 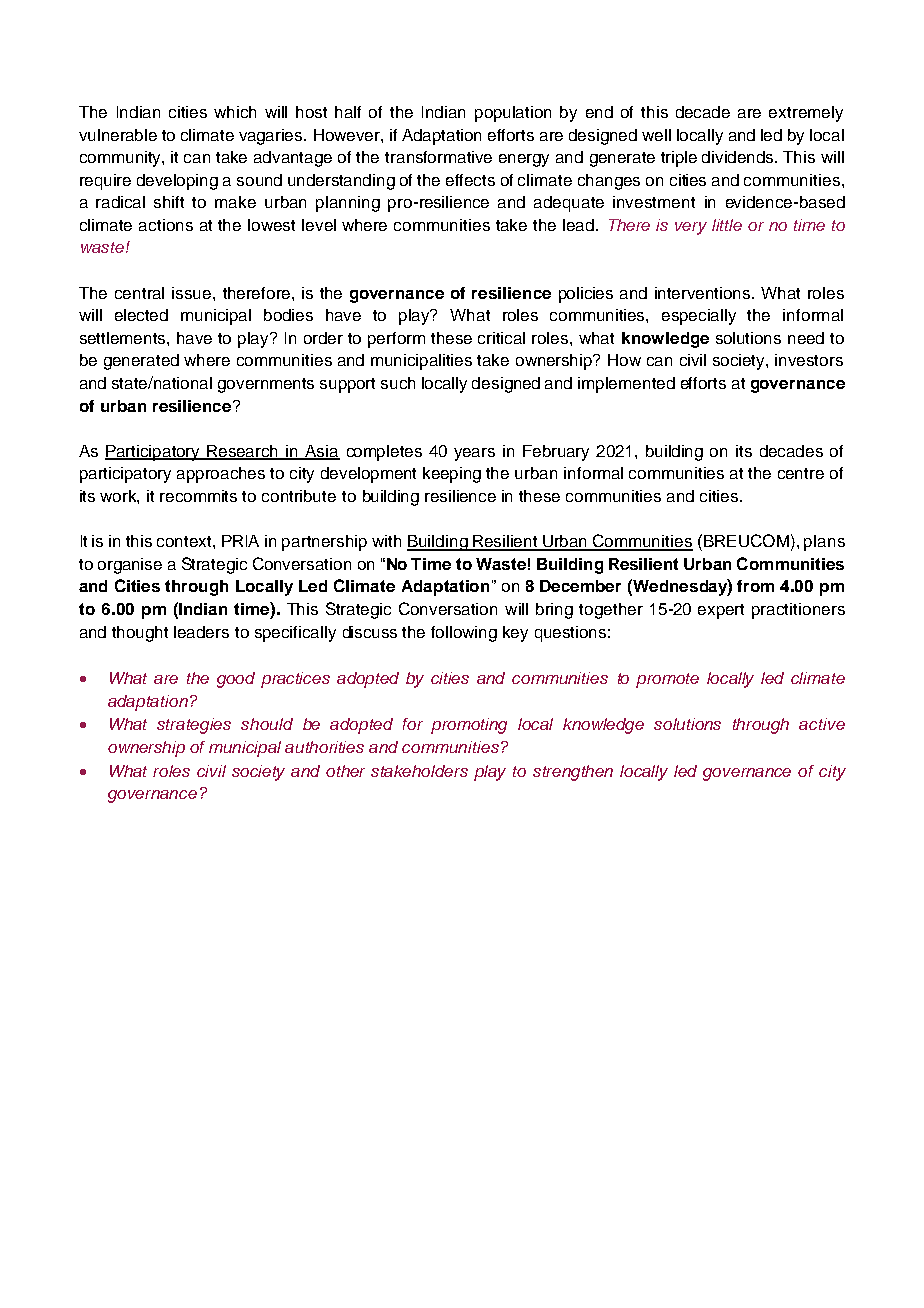 What do you see at coordinates (235, 112) in the document?
I see `which` at bounding box center [235, 112].
